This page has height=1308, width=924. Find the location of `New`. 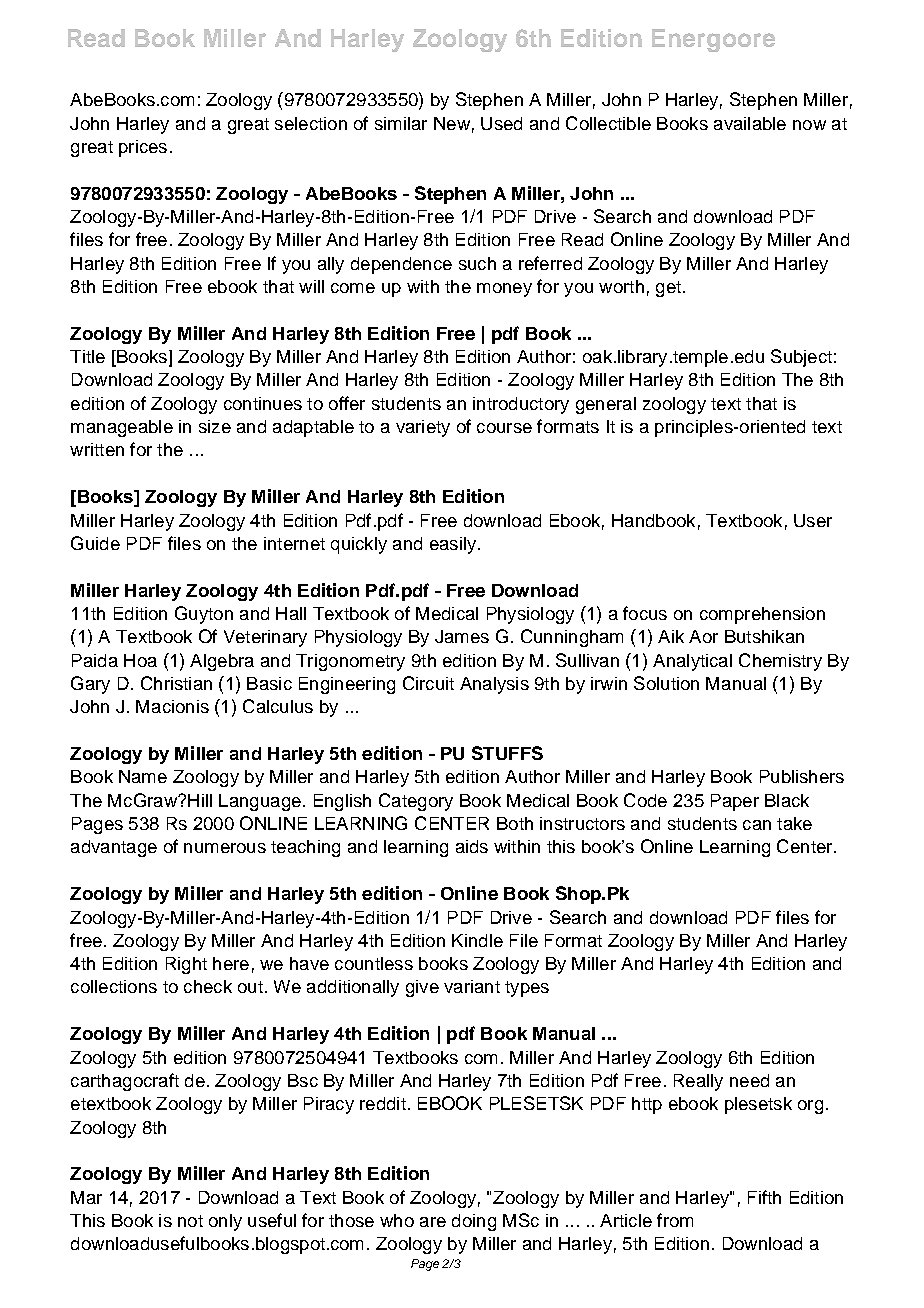

New is located at coordinates (452, 123).
